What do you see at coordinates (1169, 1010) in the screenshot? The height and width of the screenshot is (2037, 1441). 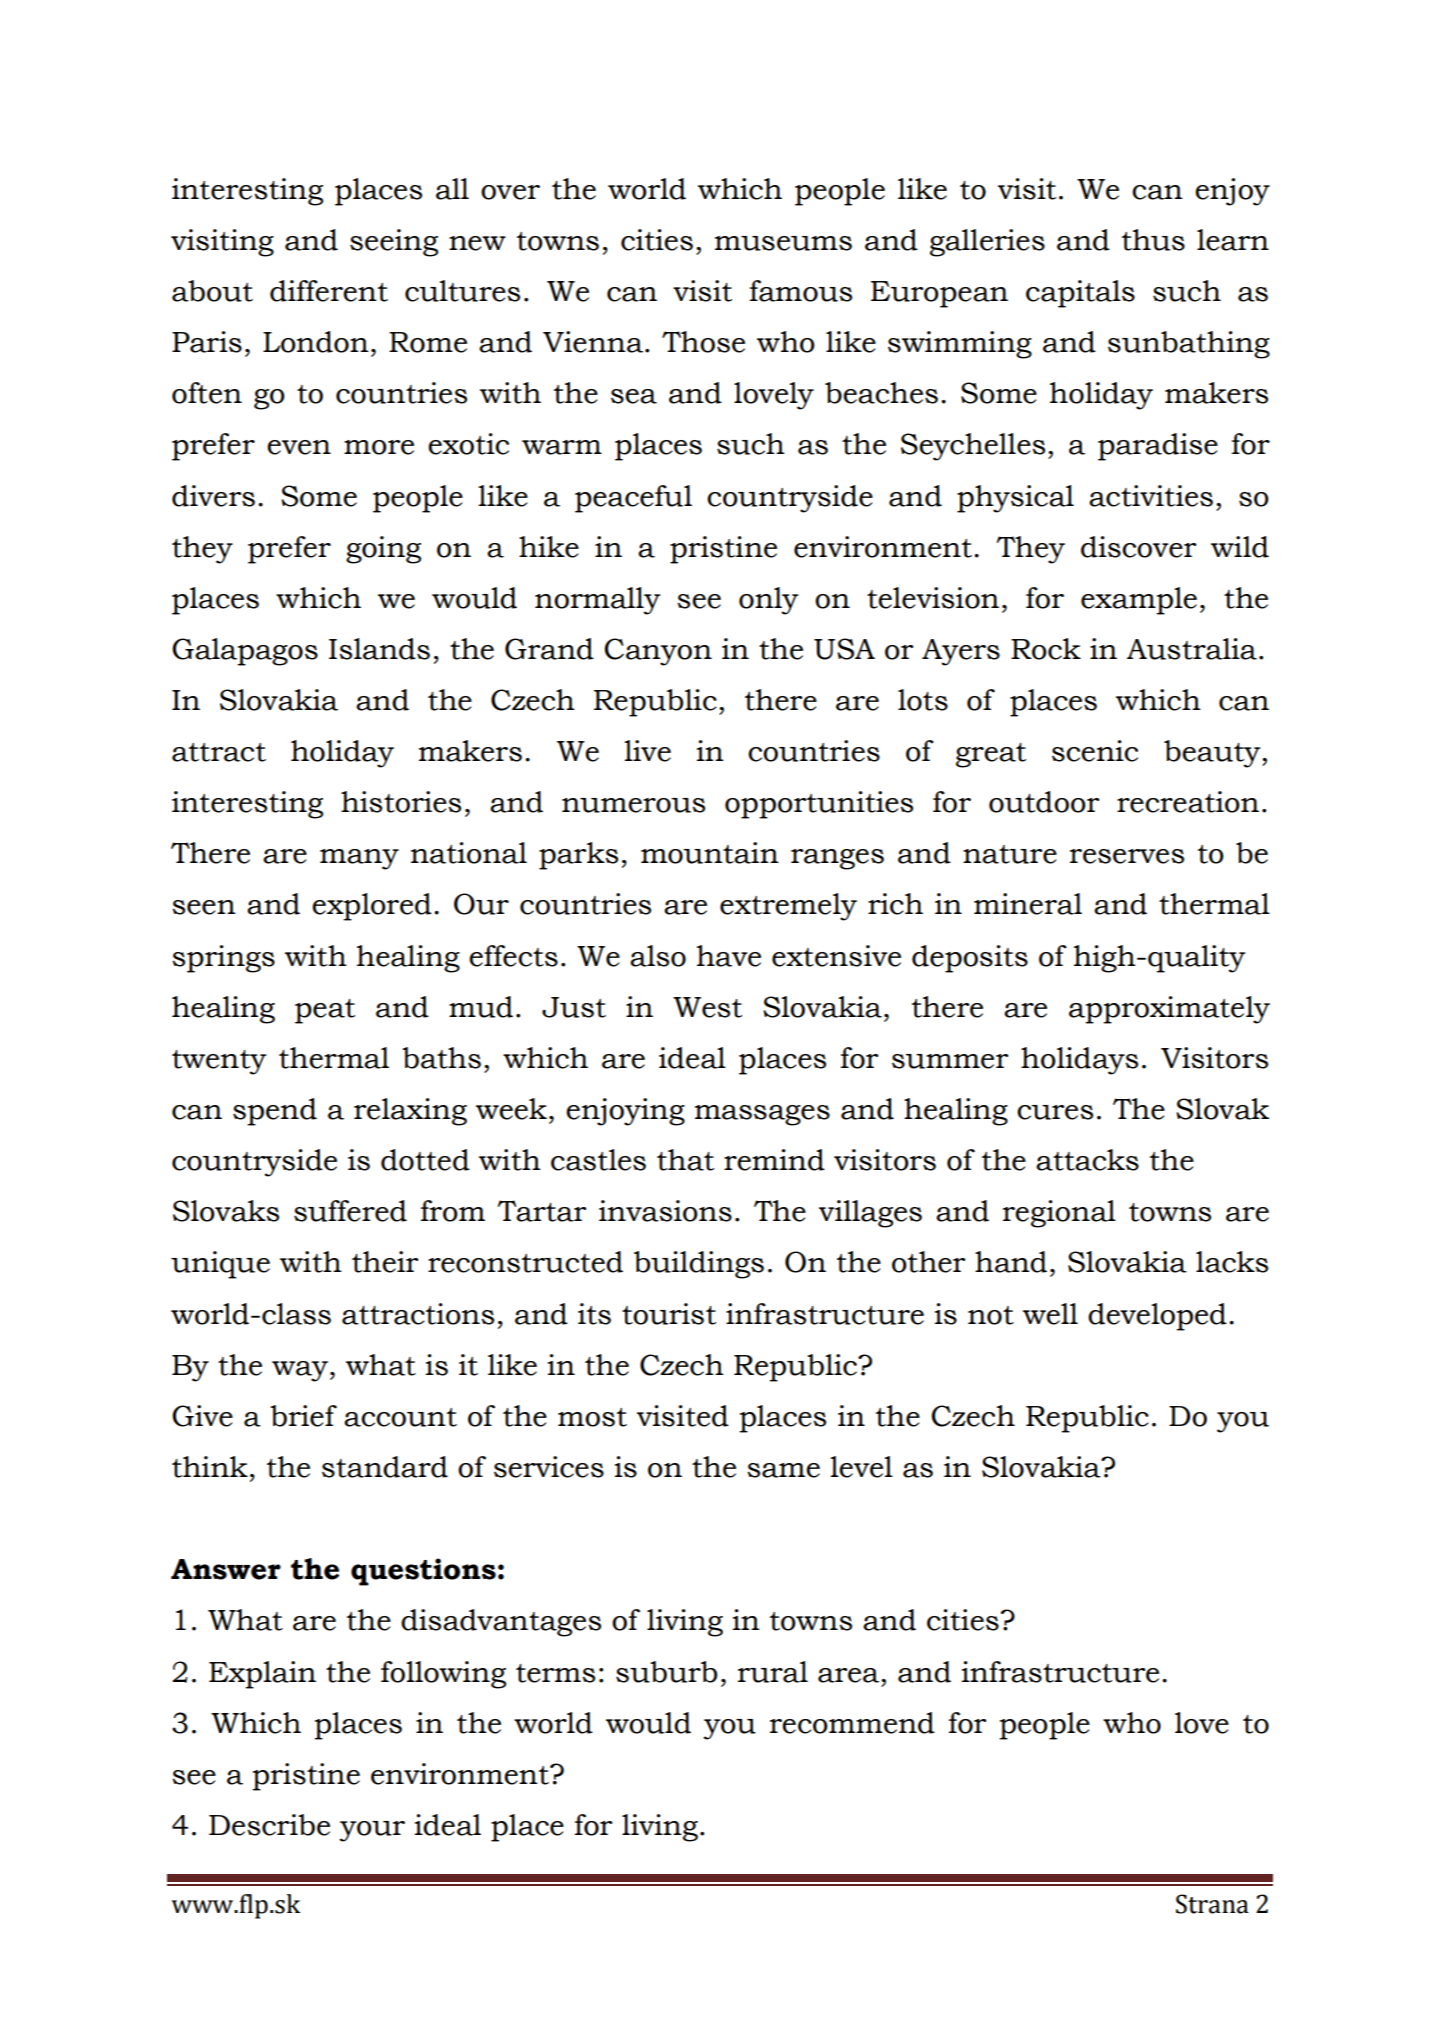 I see `approximately` at bounding box center [1169, 1010].
